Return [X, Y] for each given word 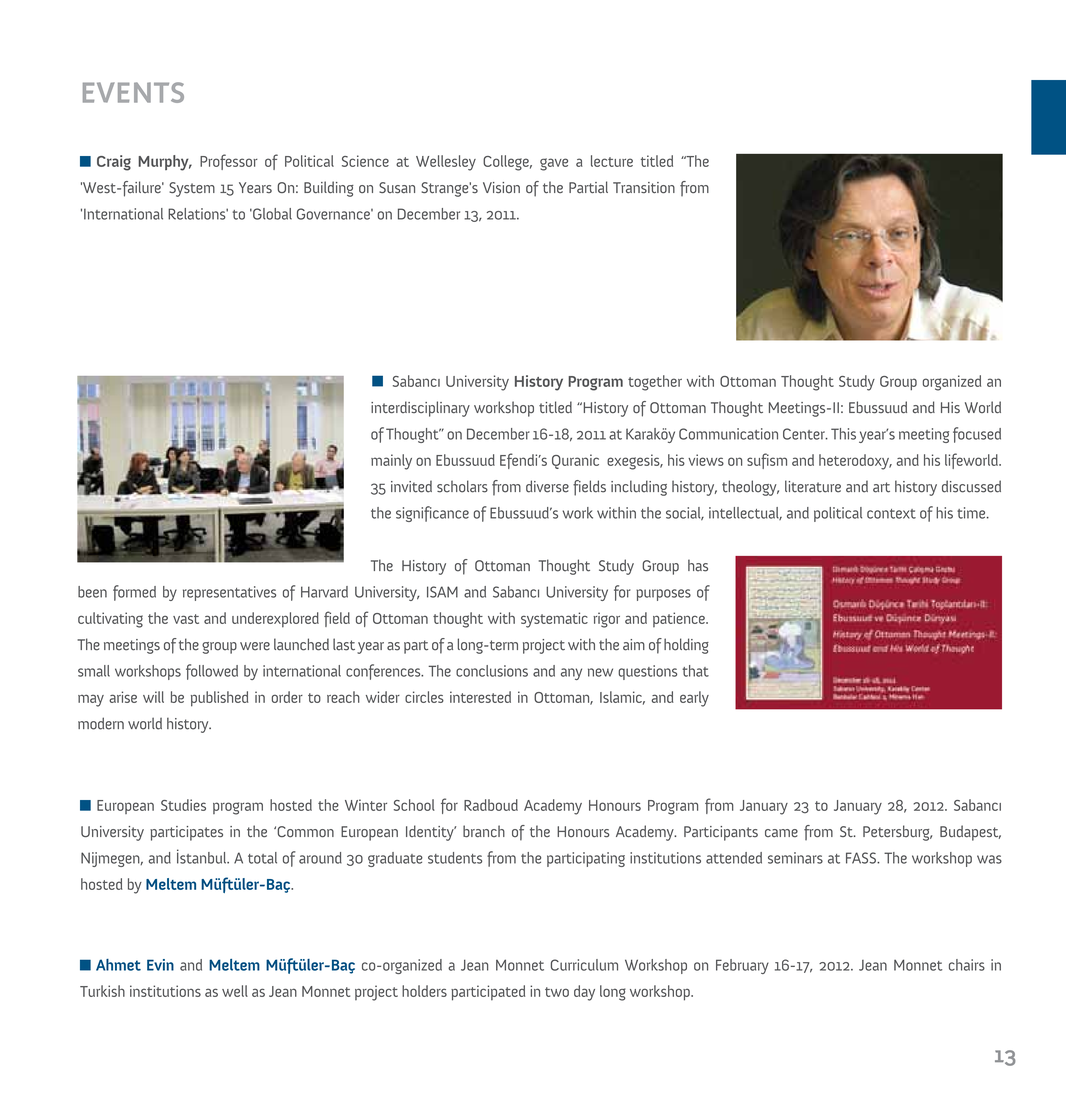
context [891, 514]
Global [271, 214]
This [843, 434]
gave [554, 164]
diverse [547, 486]
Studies [183, 805]
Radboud [491, 805]
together [655, 383]
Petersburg [897, 833]
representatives [229, 593]
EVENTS [133, 92]
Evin [160, 965]
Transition [644, 187]
